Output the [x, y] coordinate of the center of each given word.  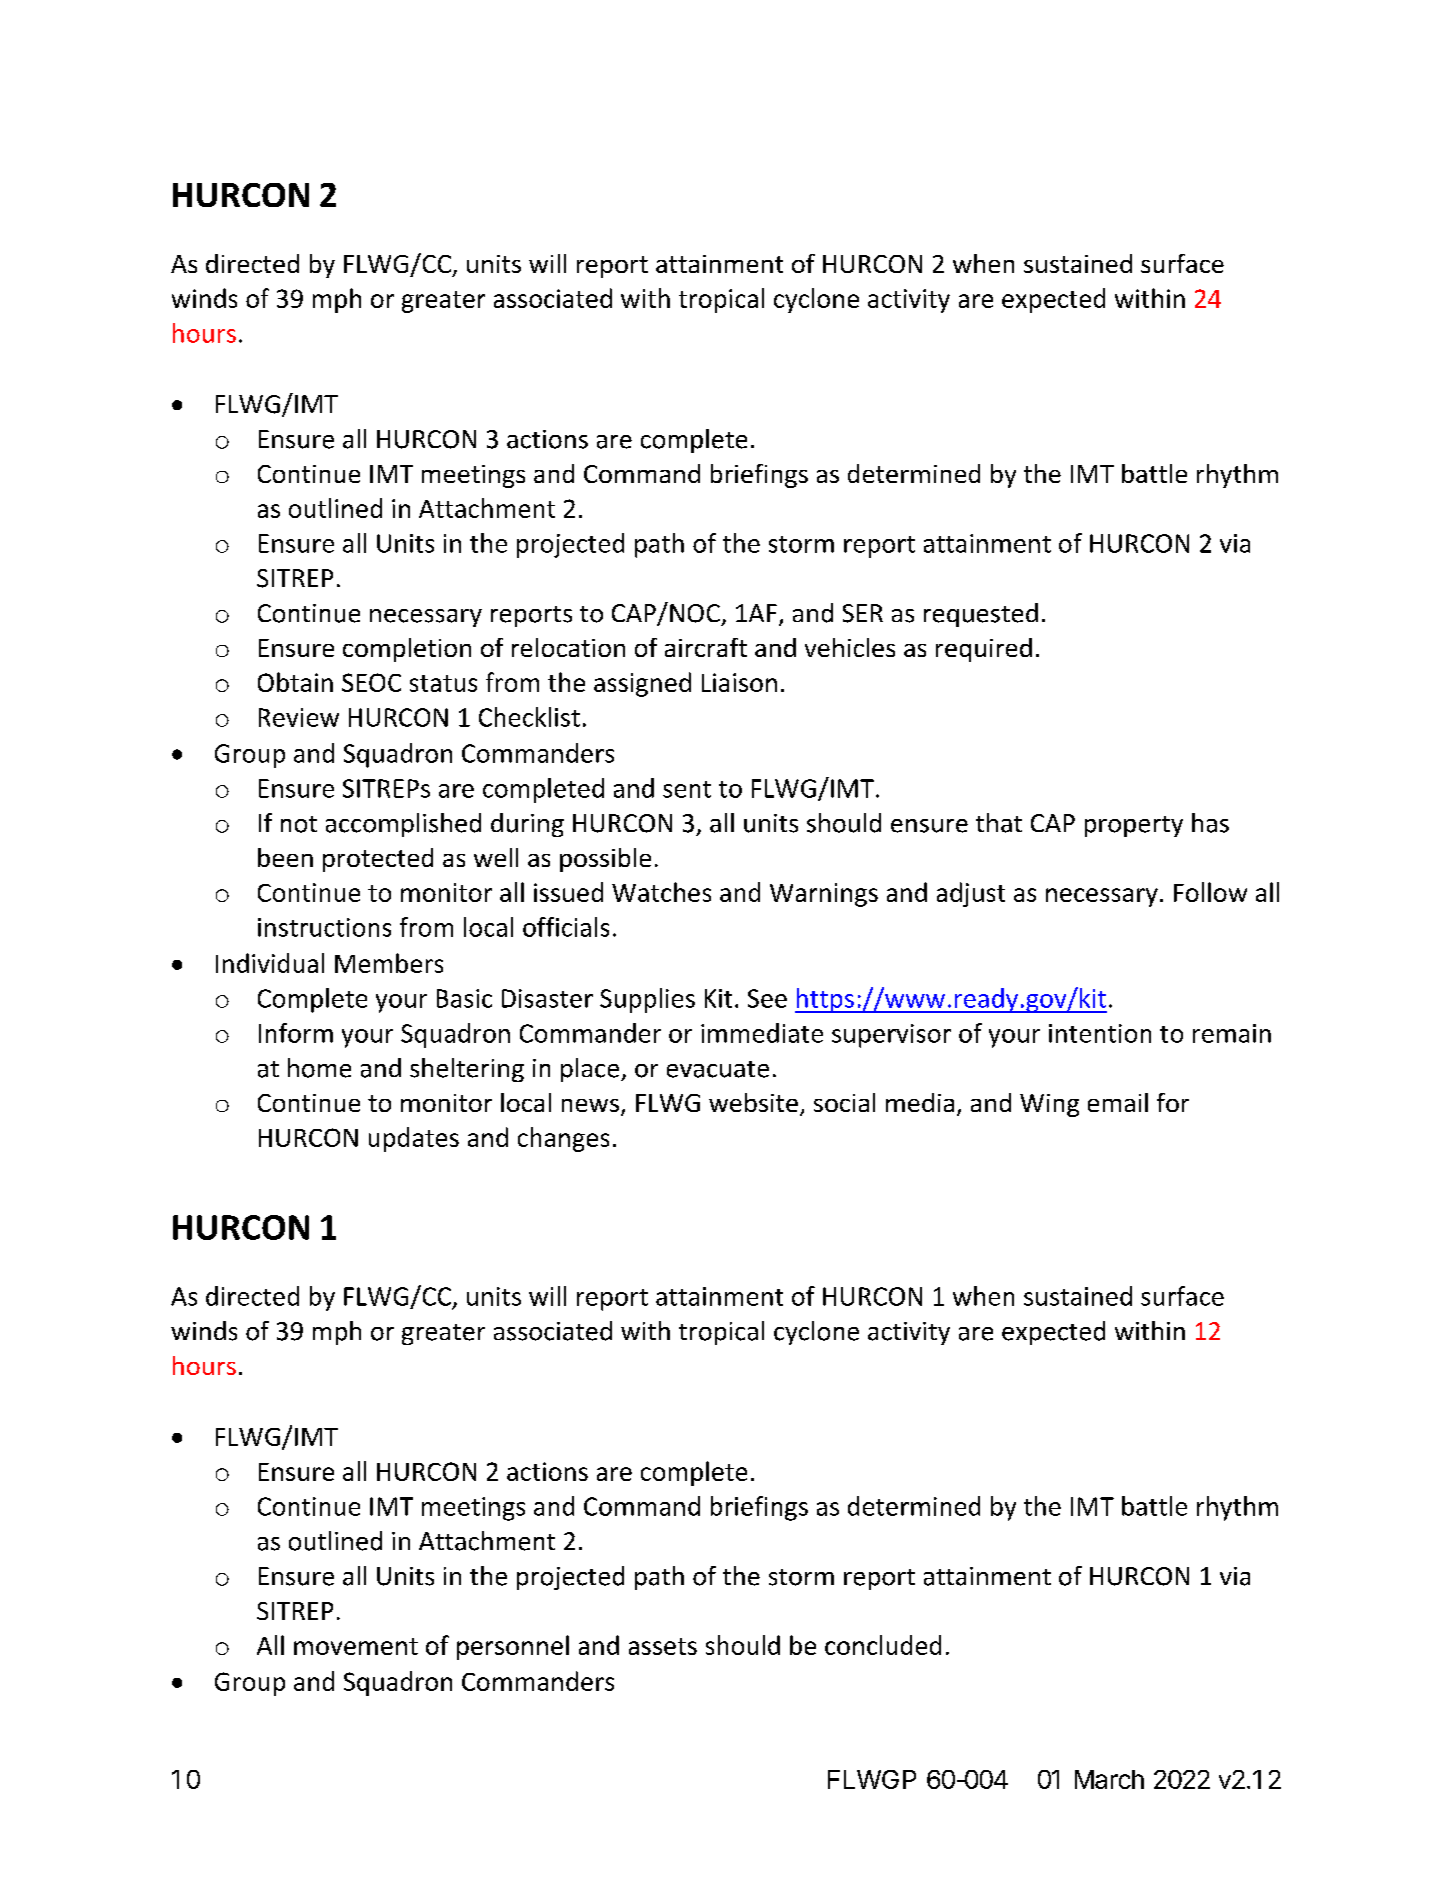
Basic [464, 998]
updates [414, 1139]
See [767, 998]
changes [563, 1139]
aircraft [706, 647]
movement [356, 1646]
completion [407, 650]
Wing [1049, 1105]
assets [663, 1646]
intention [1100, 1033]
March [1109, 1779]
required [984, 650]
